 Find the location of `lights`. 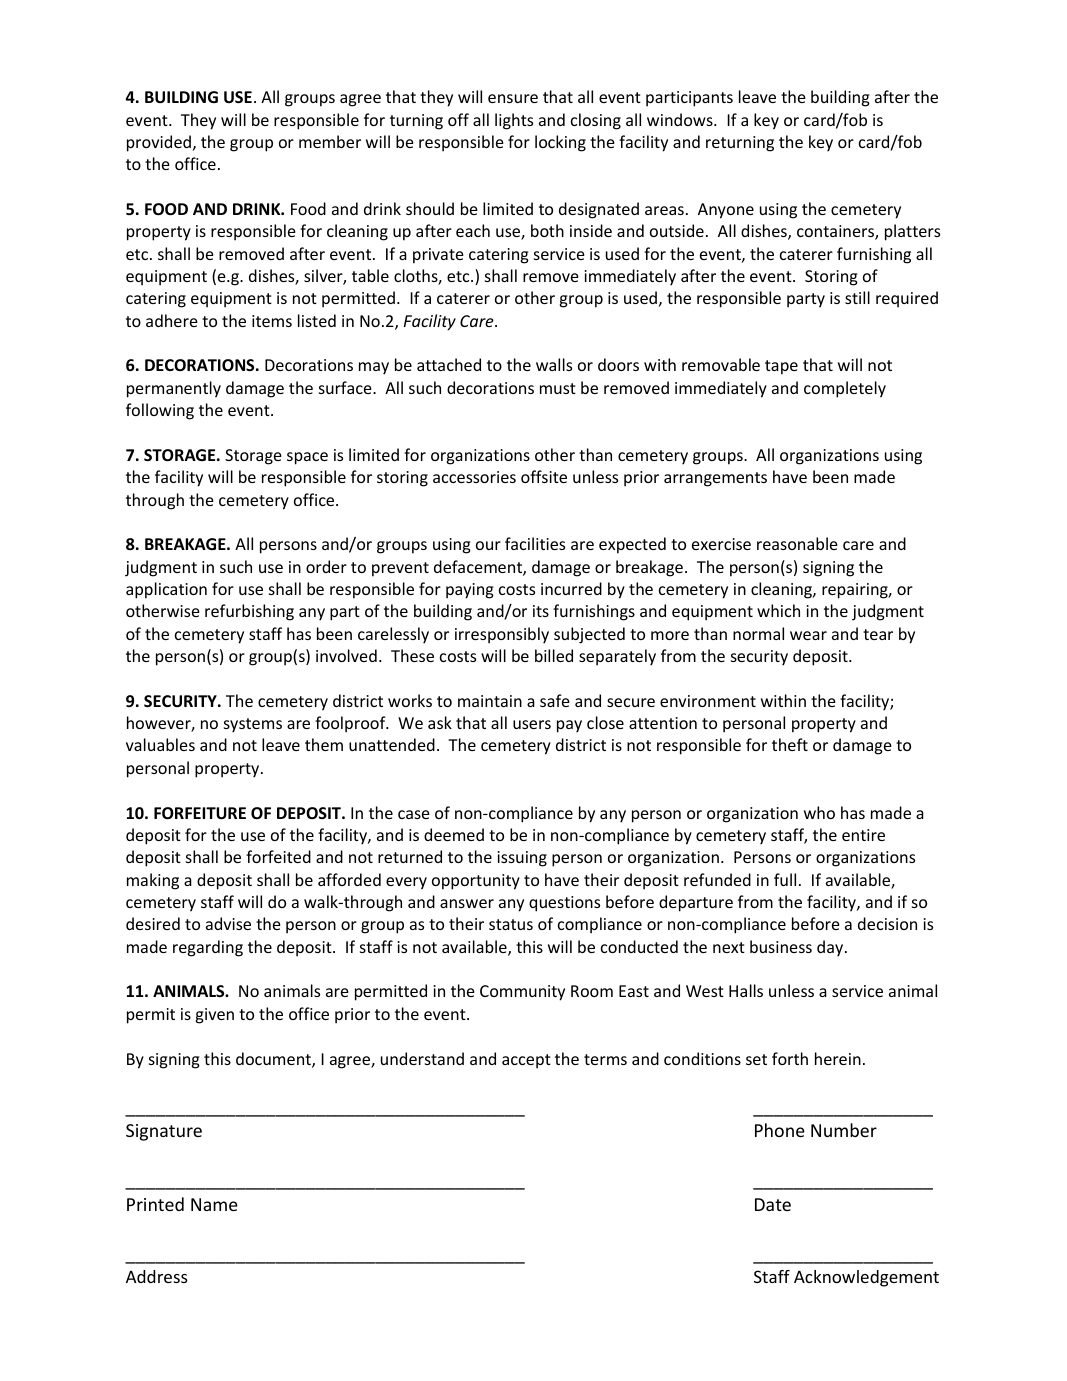

lights is located at coordinates (514, 121).
